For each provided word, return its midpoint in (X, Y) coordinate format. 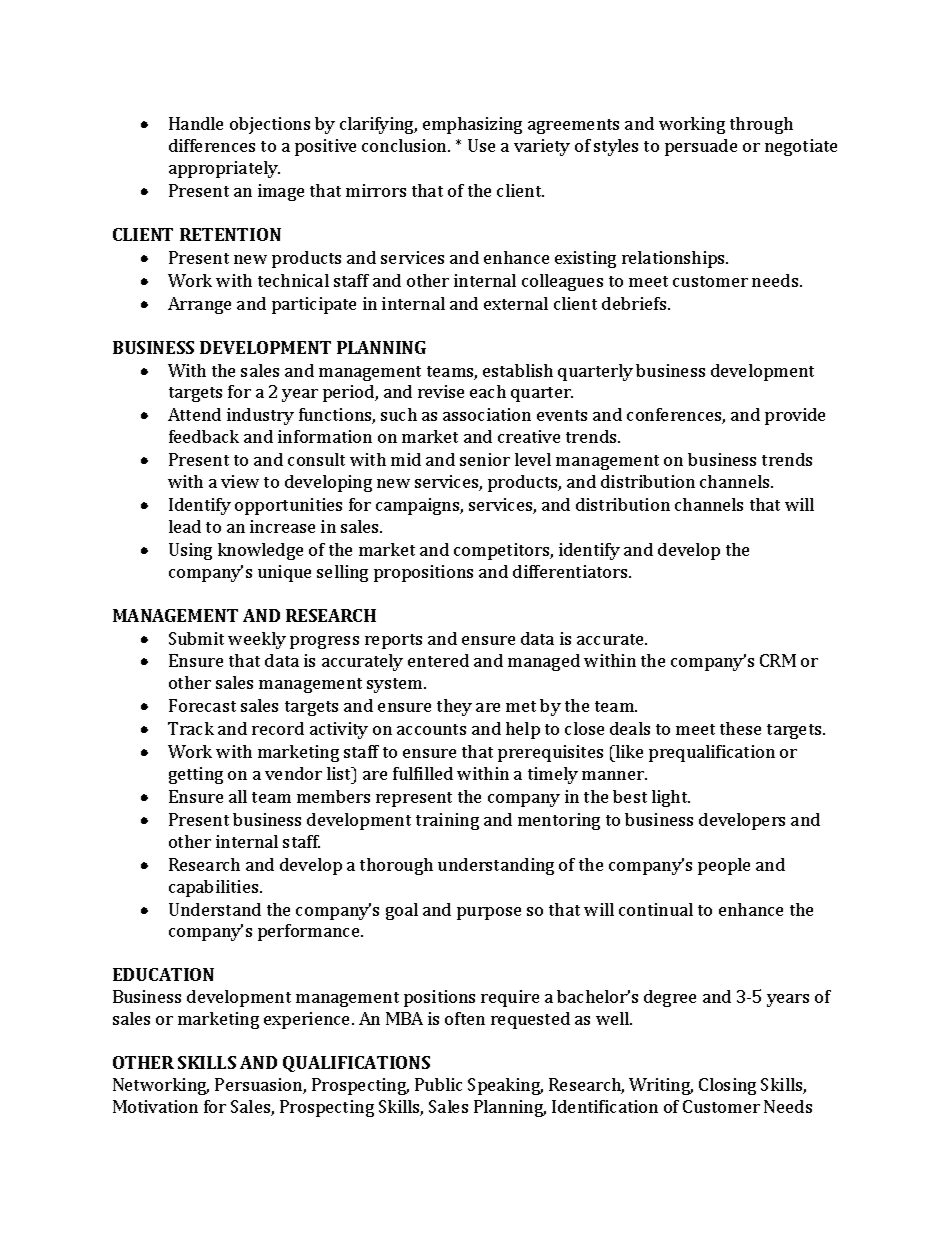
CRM (778, 660)
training (447, 821)
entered (438, 660)
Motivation (155, 1106)
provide (795, 416)
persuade (701, 147)
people (724, 866)
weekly (257, 640)
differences (212, 145)
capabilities (215, 888)
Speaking (505, 1086)
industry (260, 416)
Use (481, 145)
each (488, 391)
